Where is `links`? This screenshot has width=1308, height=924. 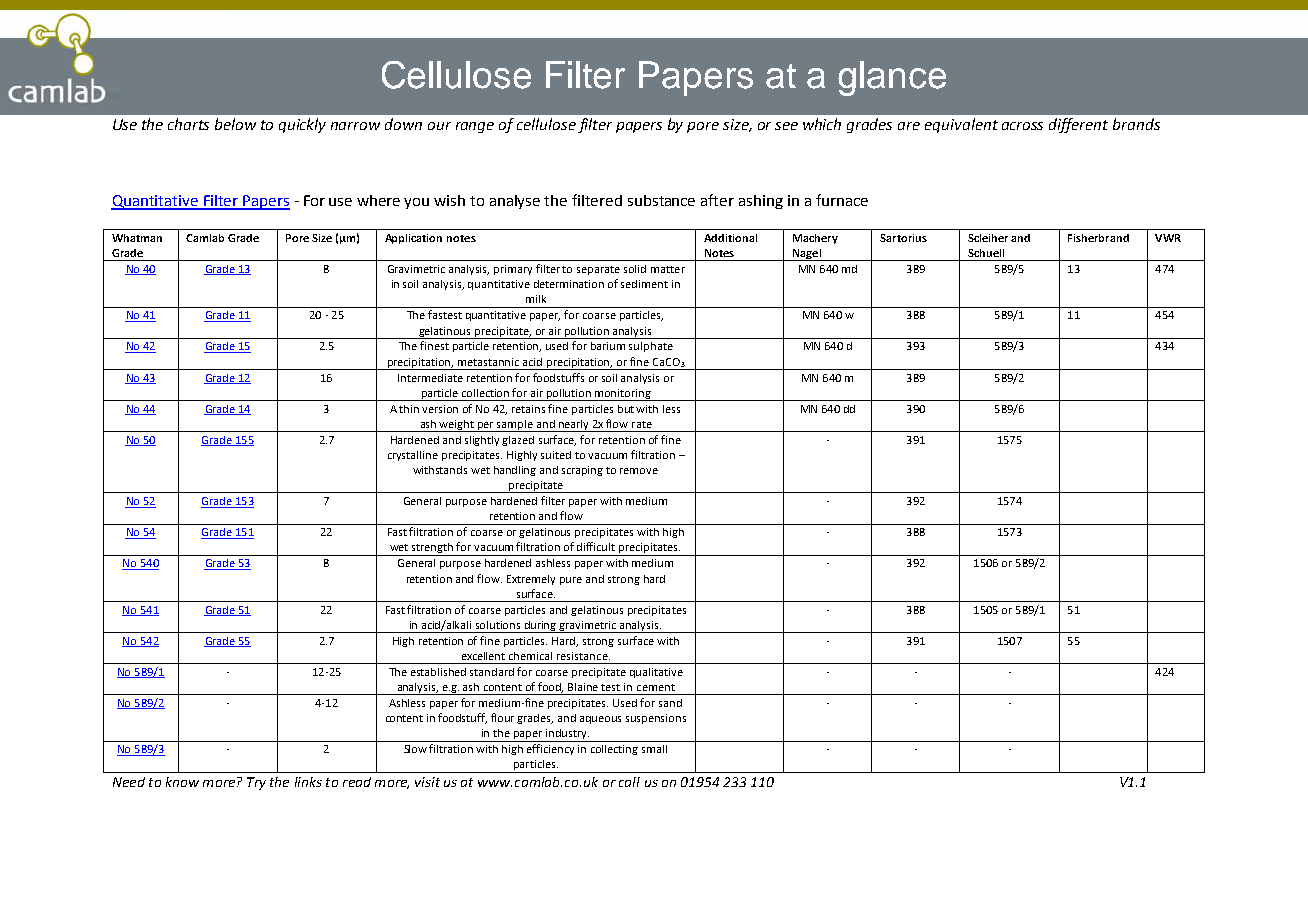 links is located at coordinates (308, 782).
